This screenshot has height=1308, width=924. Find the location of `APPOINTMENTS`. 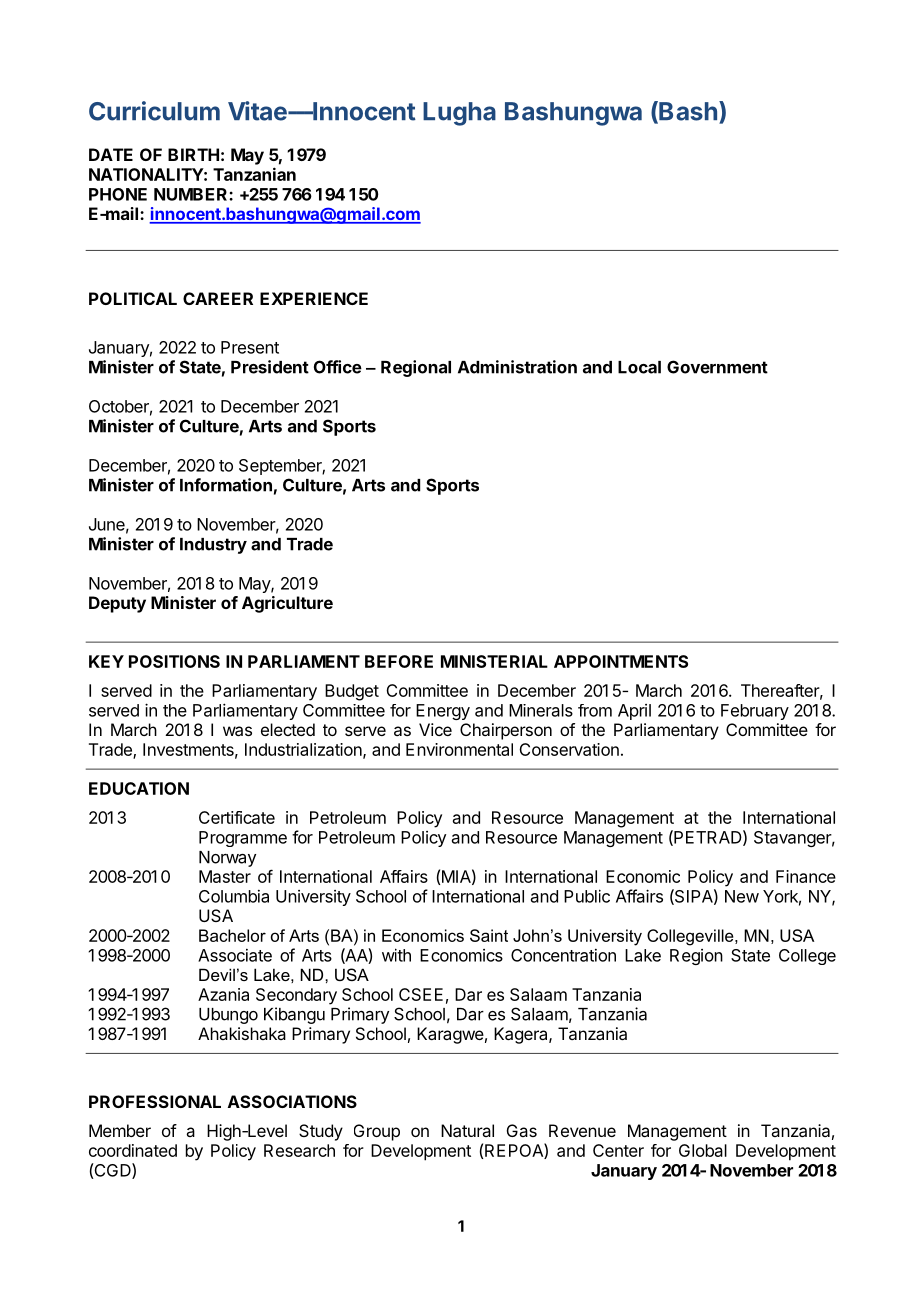

APPOINTMENTS is located at coordinates (621, 661).
